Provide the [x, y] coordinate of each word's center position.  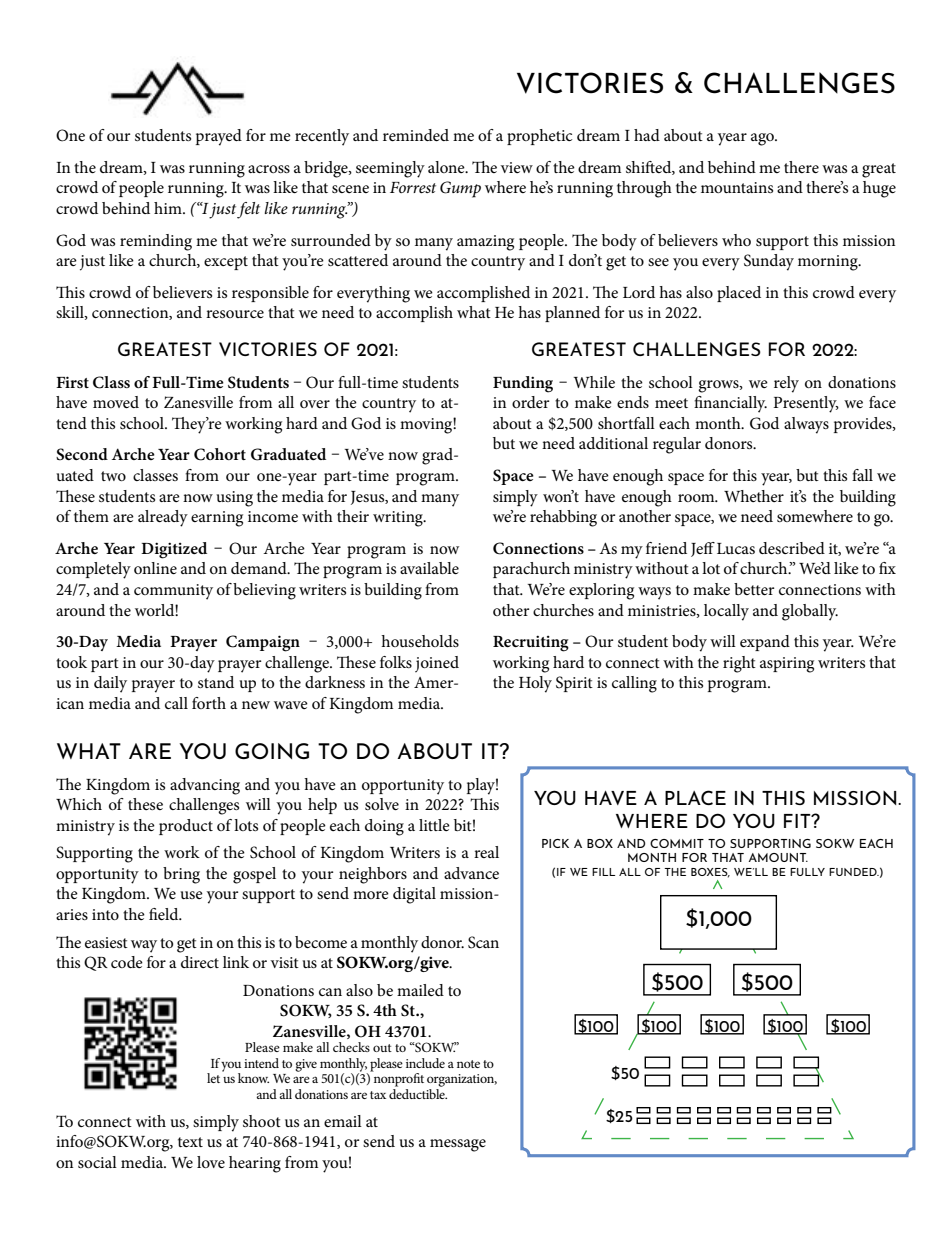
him [169, 208]
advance [471, 873]
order [530, 402]
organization [462, 1080]
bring [181, 875]
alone [447, 167]
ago [763, 139]
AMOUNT [778, 857]
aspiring [787, 665]
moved [116, 402]
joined [437, 664]
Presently [806, 404]
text [190, 1142]
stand [216, 682]
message [458, 1145]
